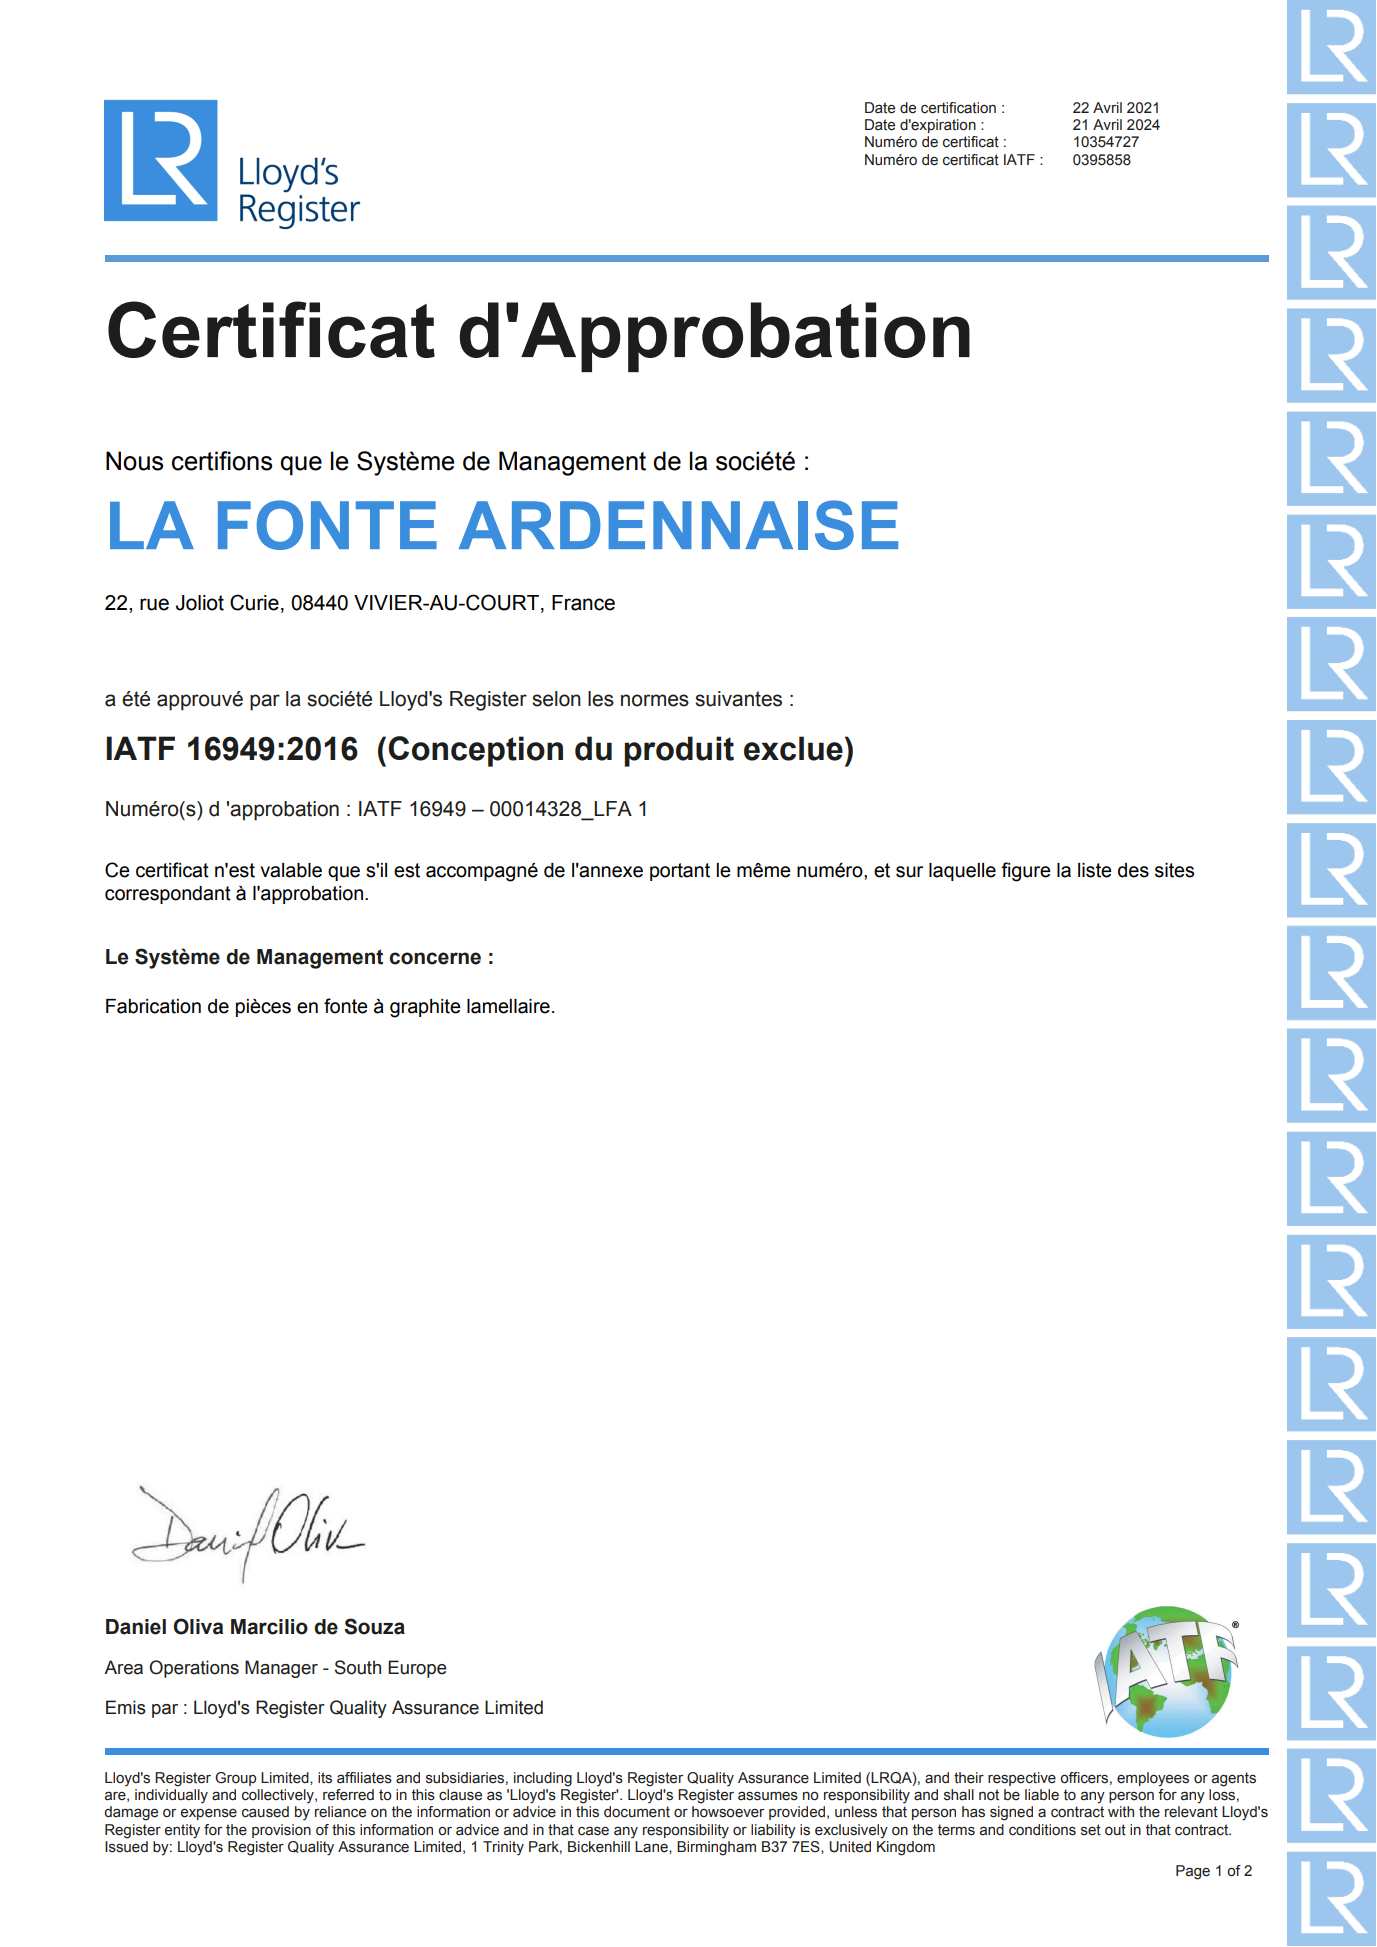 This screenshot has height=1947, width=1377. I want to click on graphite, so click(425, 1008).
